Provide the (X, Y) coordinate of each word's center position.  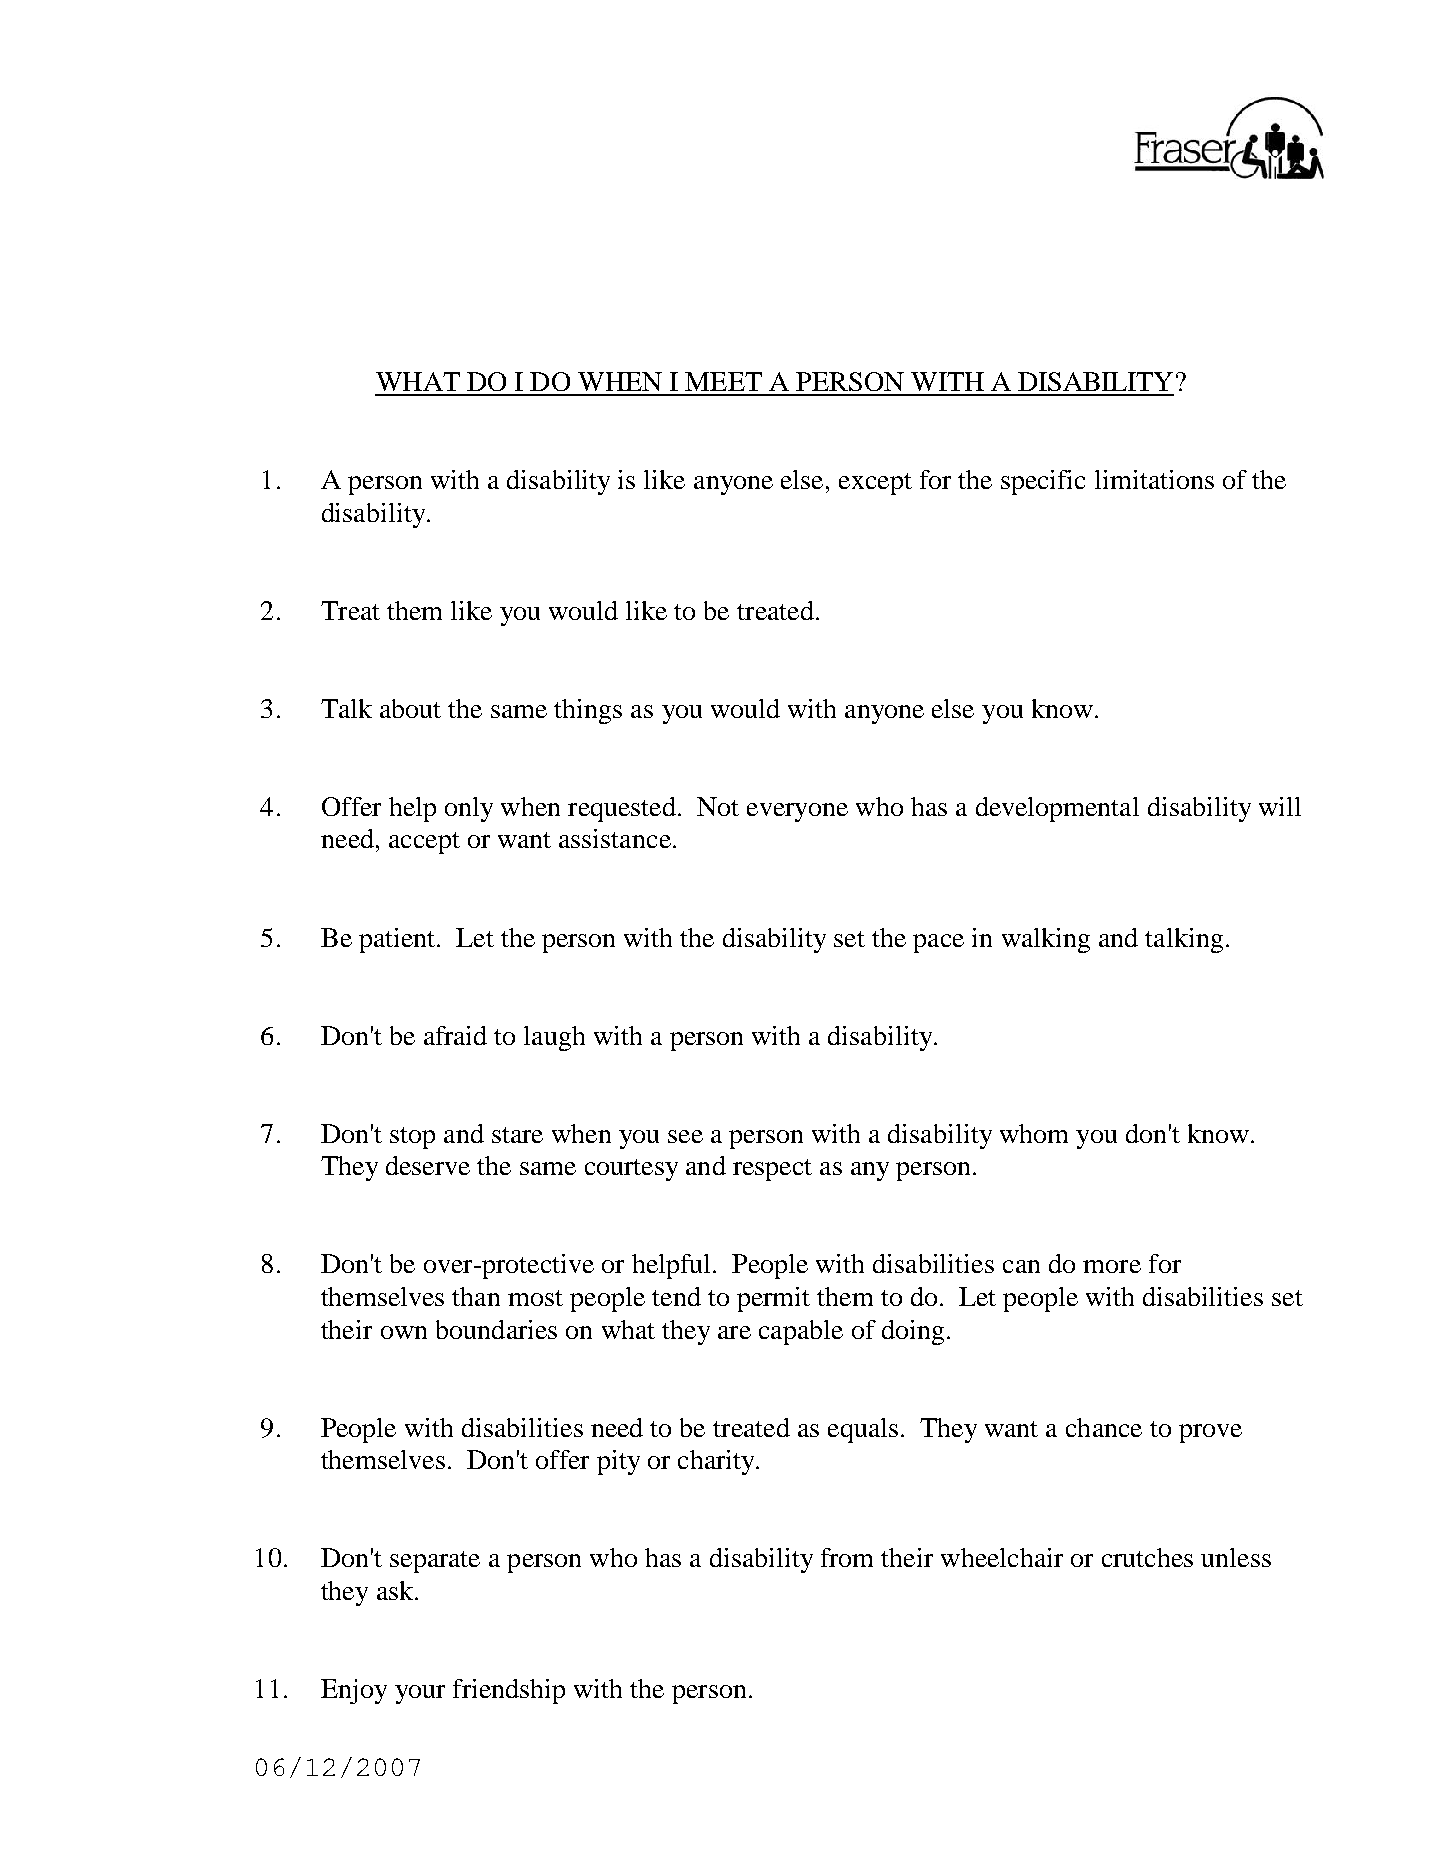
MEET (723, 381)
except (875, 484)
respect (772, 1170)
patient (398, 940)
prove (1210, 1433)
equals (863, 1430)
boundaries (496, 1329)
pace (938, 943)
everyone (797, 812)
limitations (1154, 479)
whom (1034, 1133)
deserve (428, 1165)
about (410, 708)
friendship (509, 1691)
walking (1046, 940)
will (1280, 806)
